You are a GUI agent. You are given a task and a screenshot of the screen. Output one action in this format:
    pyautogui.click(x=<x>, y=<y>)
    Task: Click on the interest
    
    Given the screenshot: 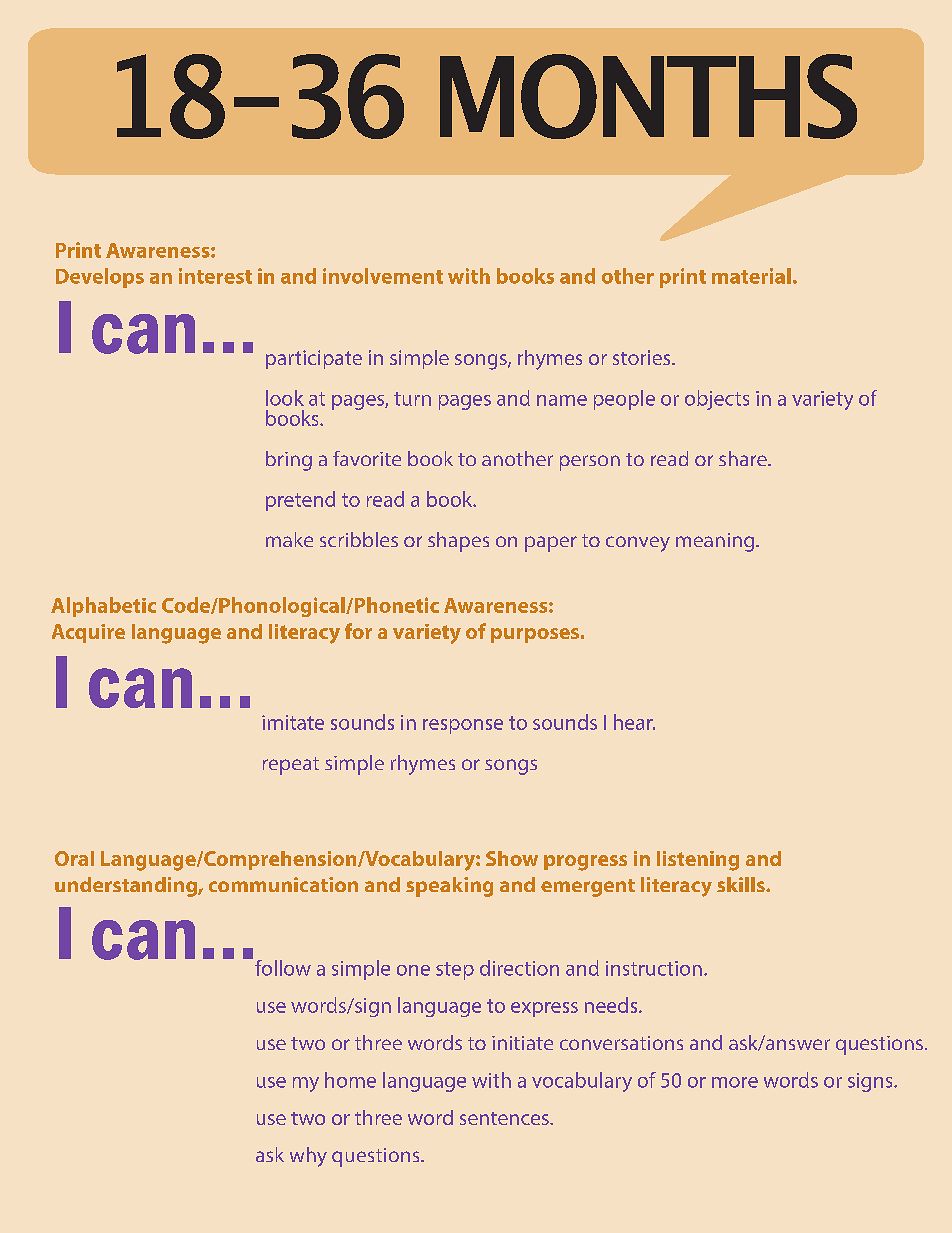 What is the action you would take?
    pyautogui.click(x=215, y=276)
